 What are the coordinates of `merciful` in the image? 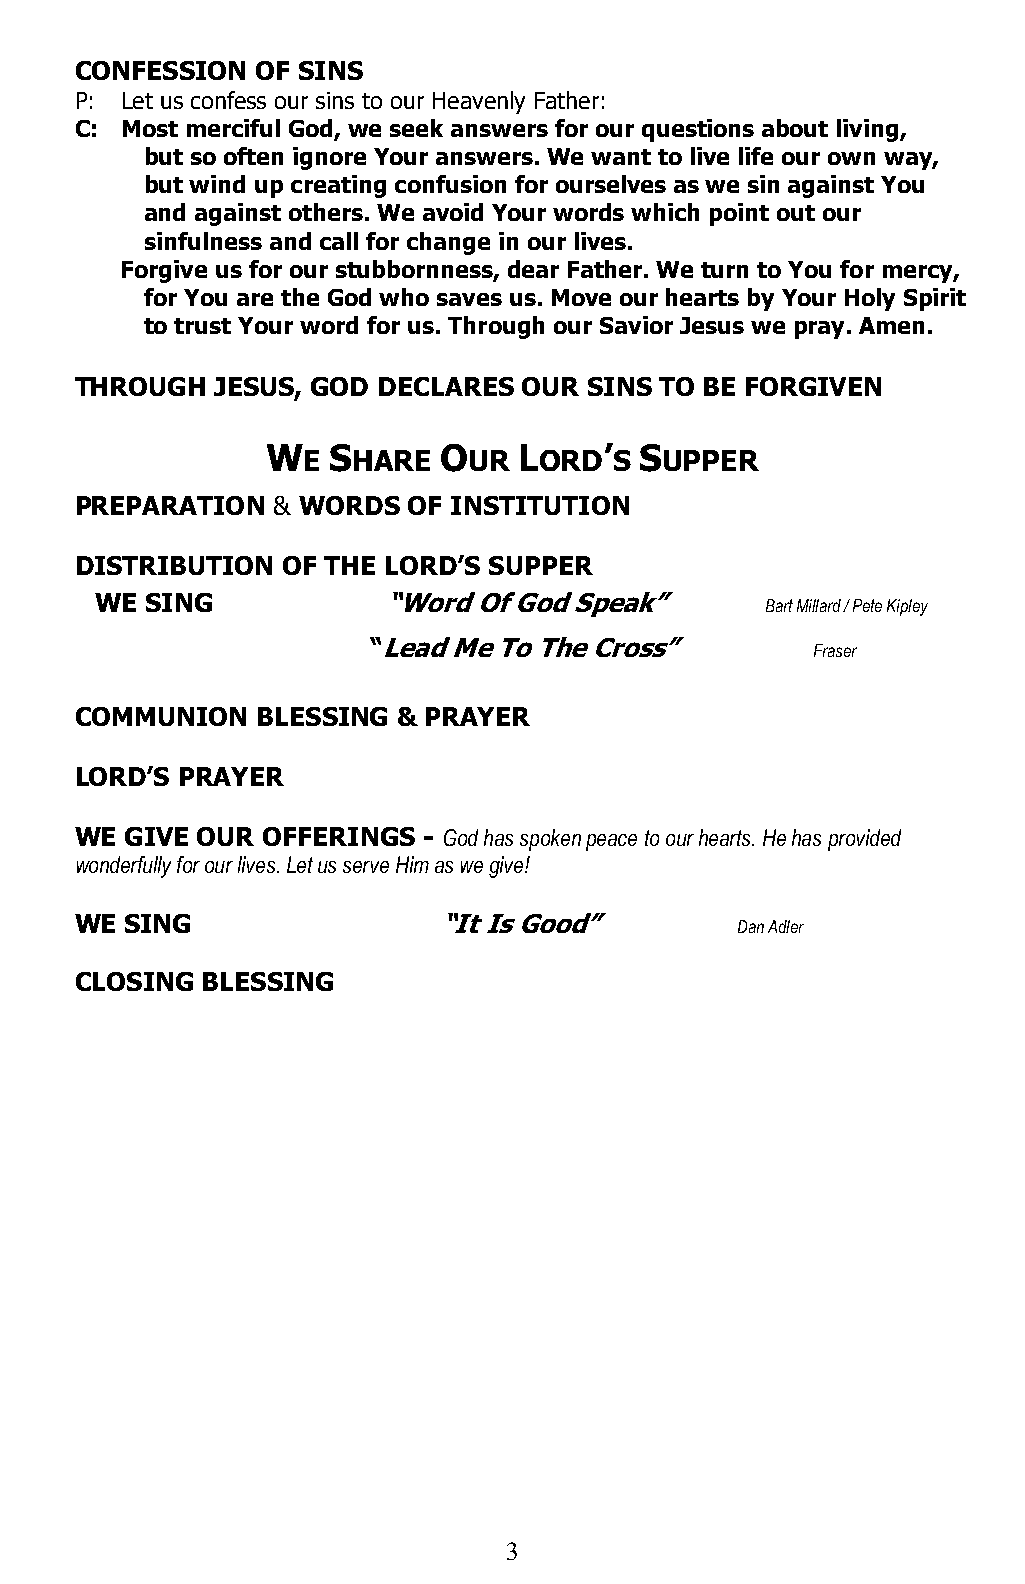 It's located at (233, 128).
